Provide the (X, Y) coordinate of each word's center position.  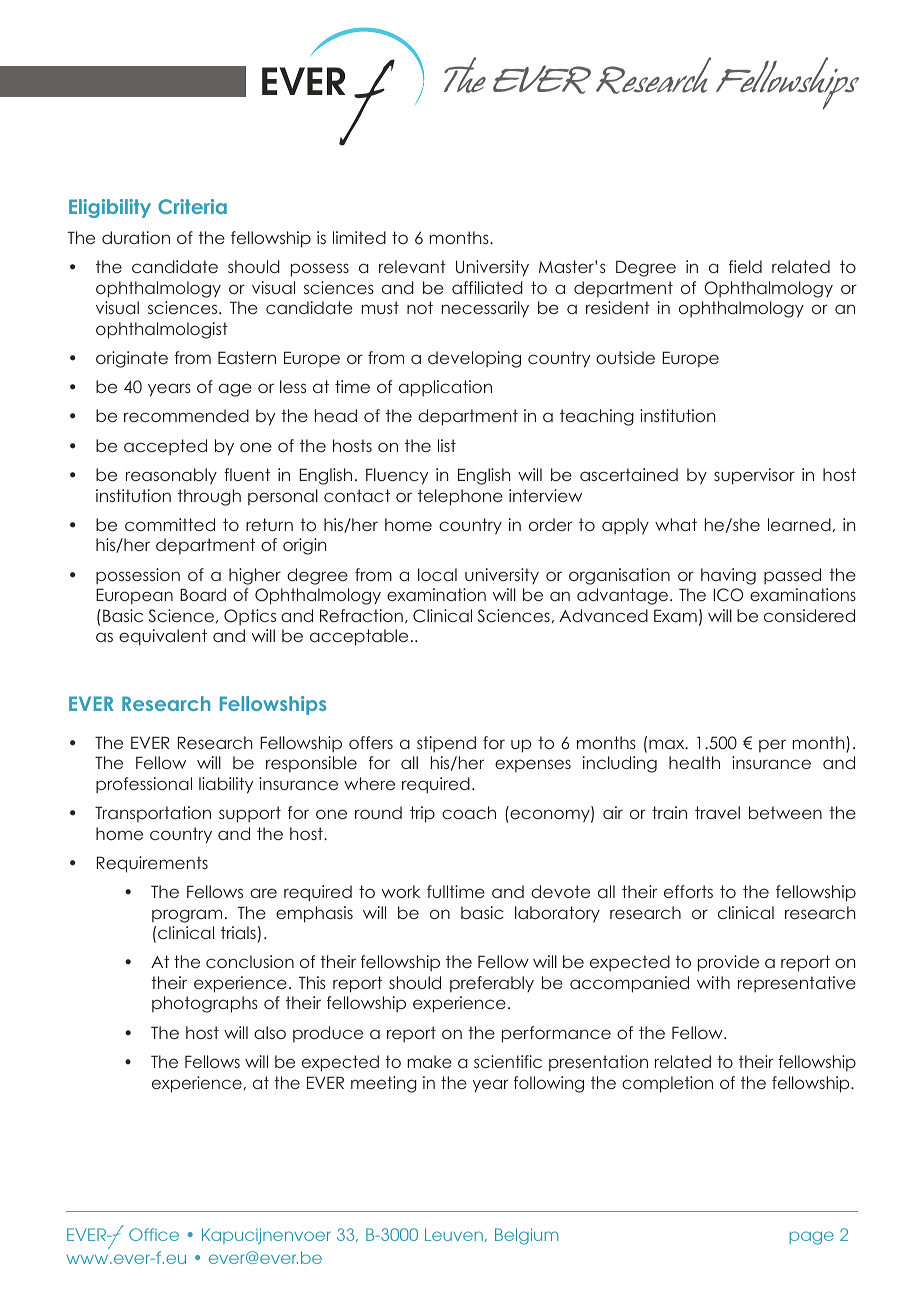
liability (226, 785)
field (745, 266)
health (694, 762)
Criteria (192, 206)
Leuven (455, 1235)
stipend (446, 744)
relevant (412, 266)
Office (154, 1234)
